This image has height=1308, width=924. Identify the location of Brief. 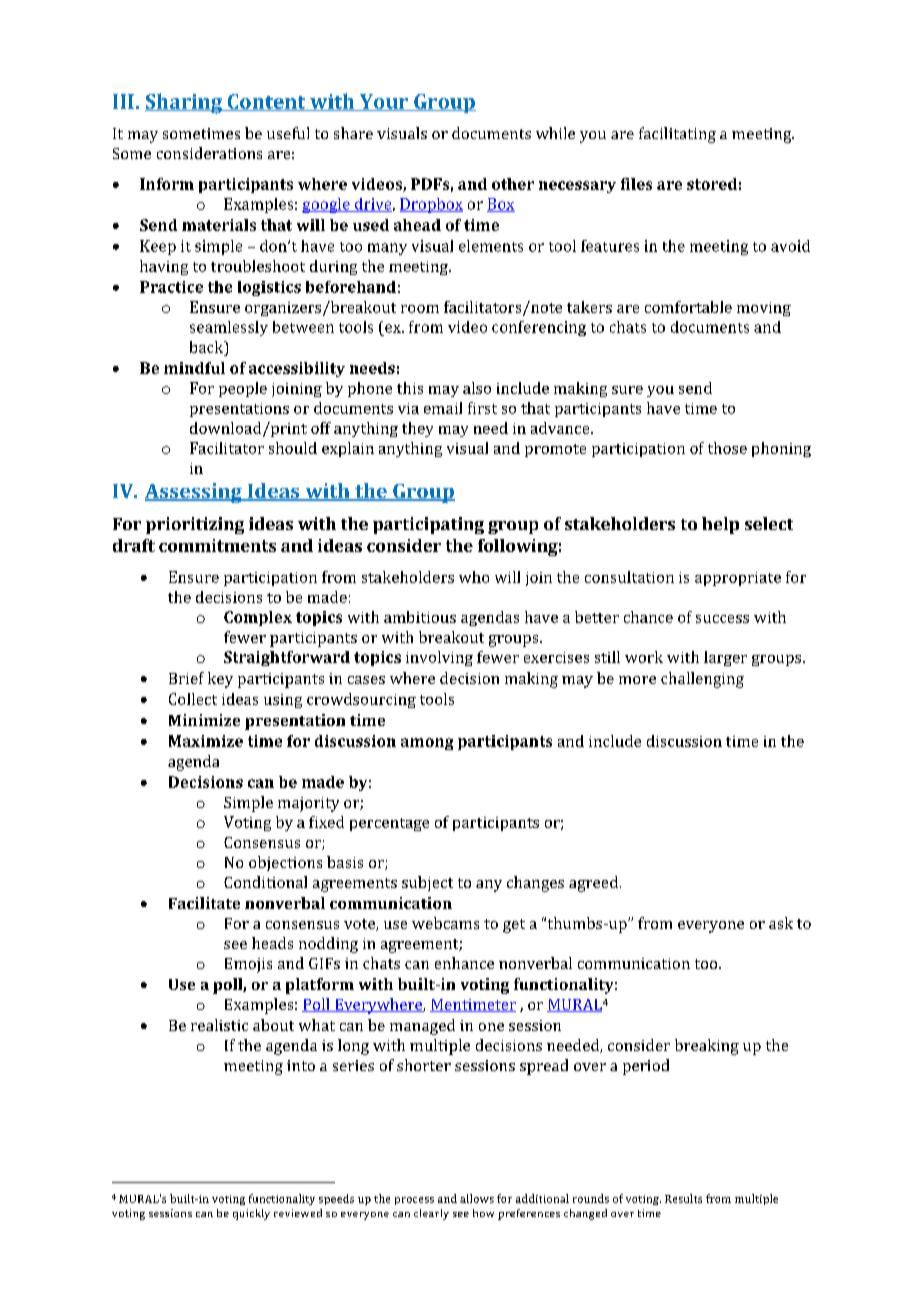
(186, 678).
